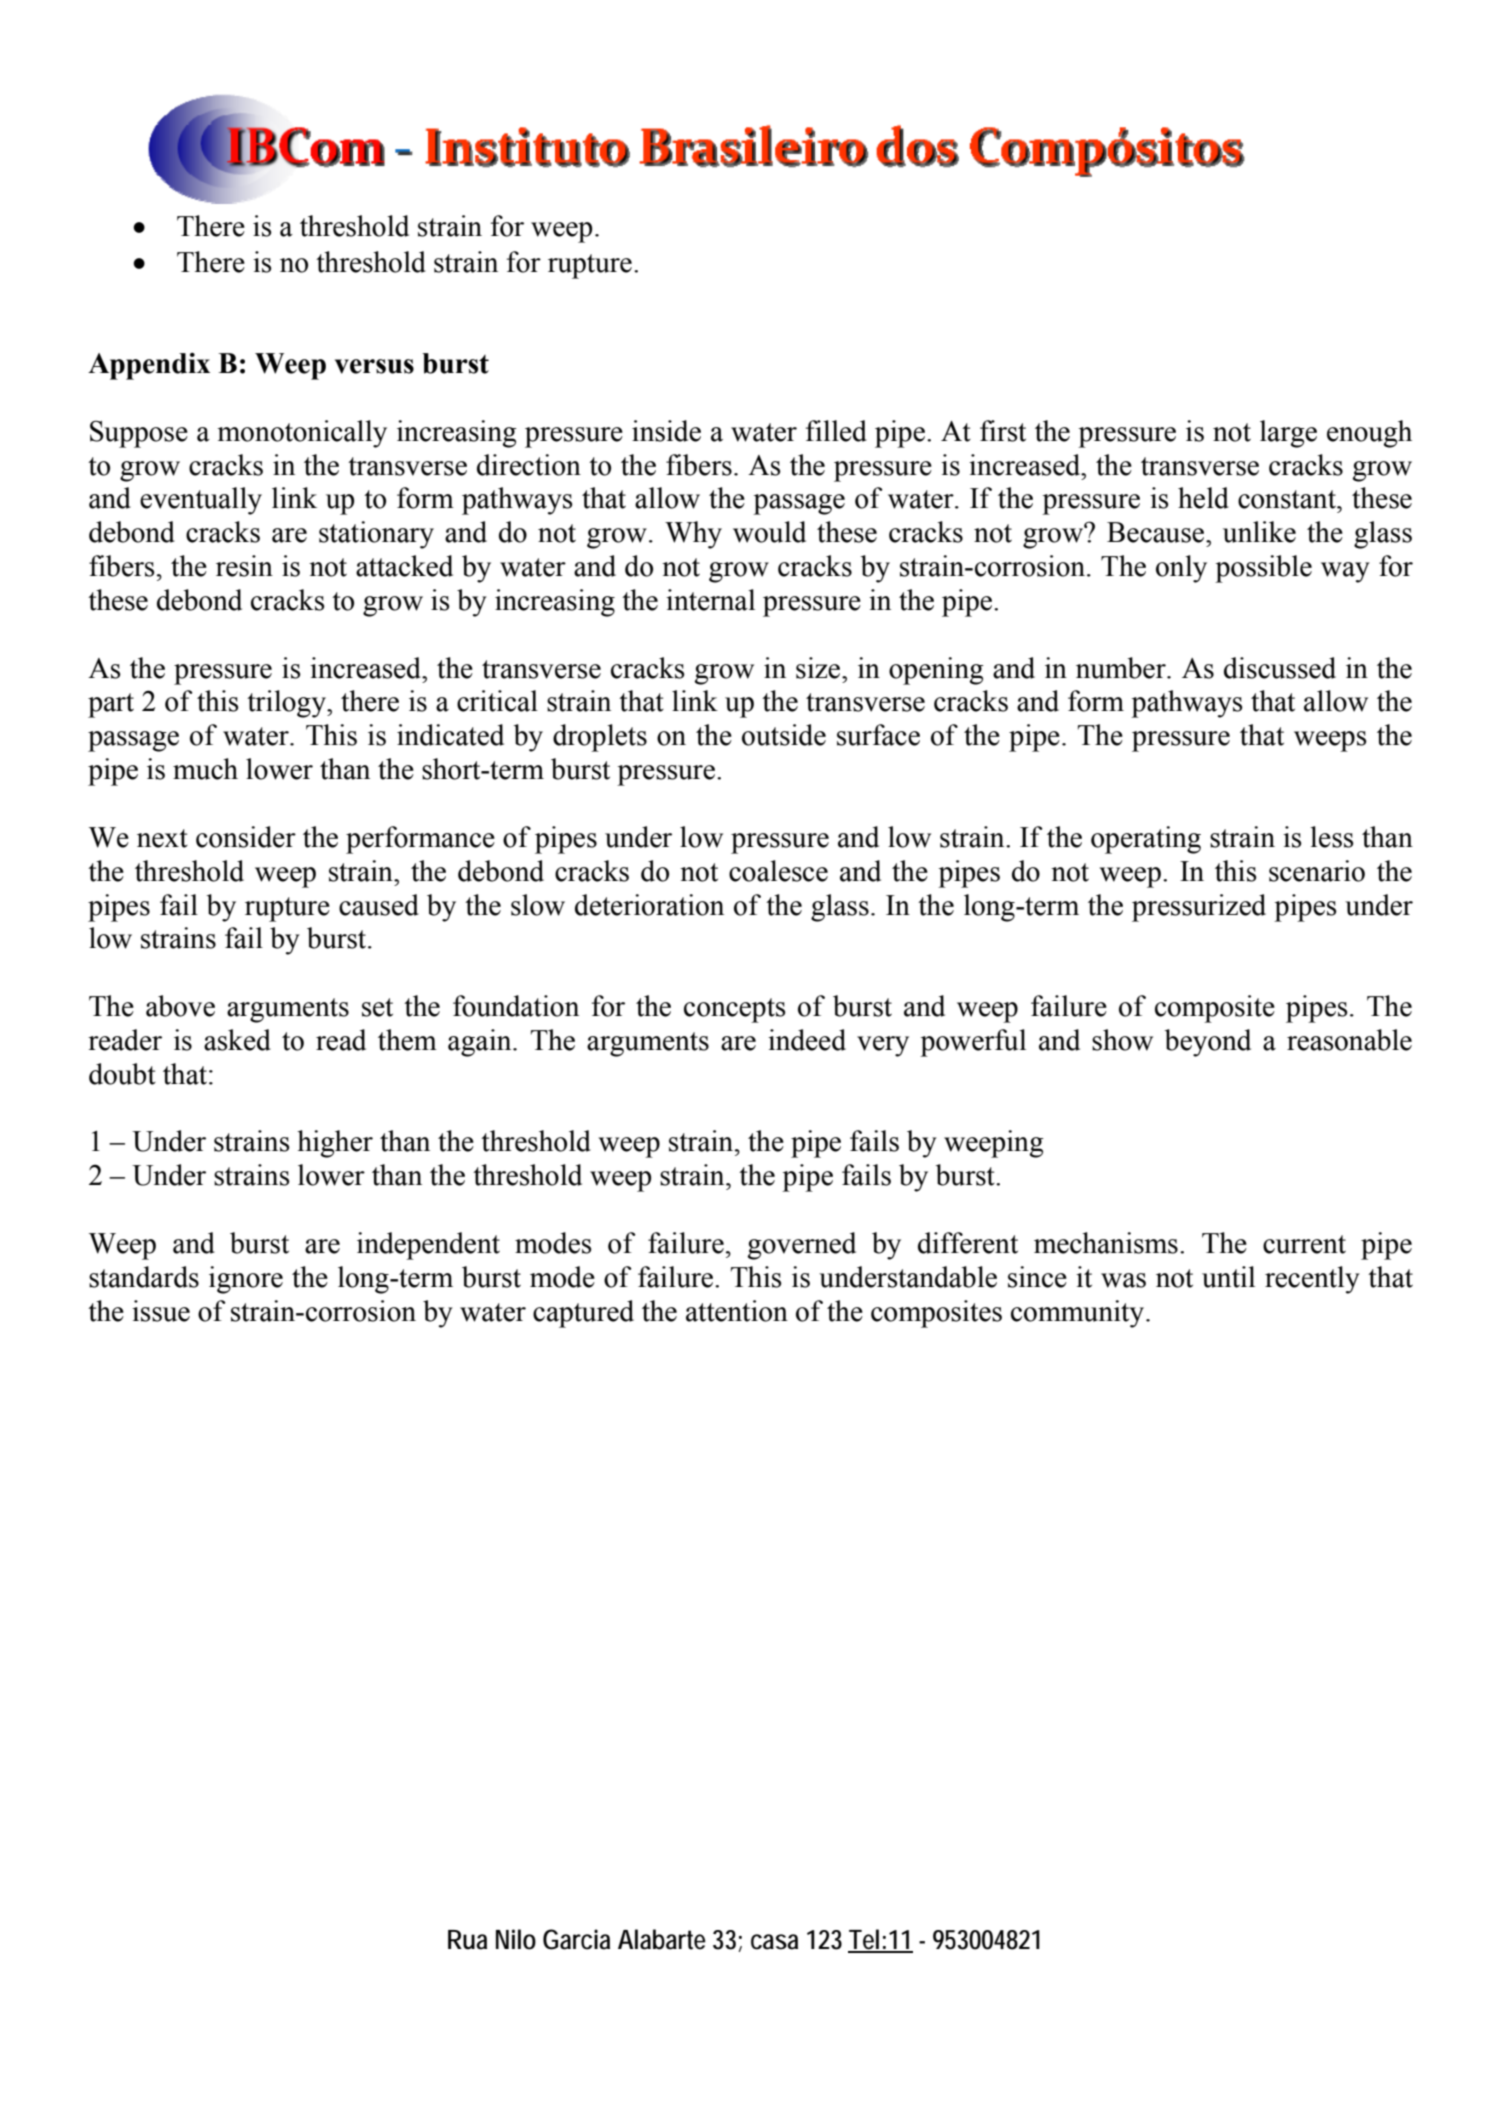 This page has width=1501, height=2123. Describe the element at coordinates (666, 431) in the page. I see `inside` at that location.
